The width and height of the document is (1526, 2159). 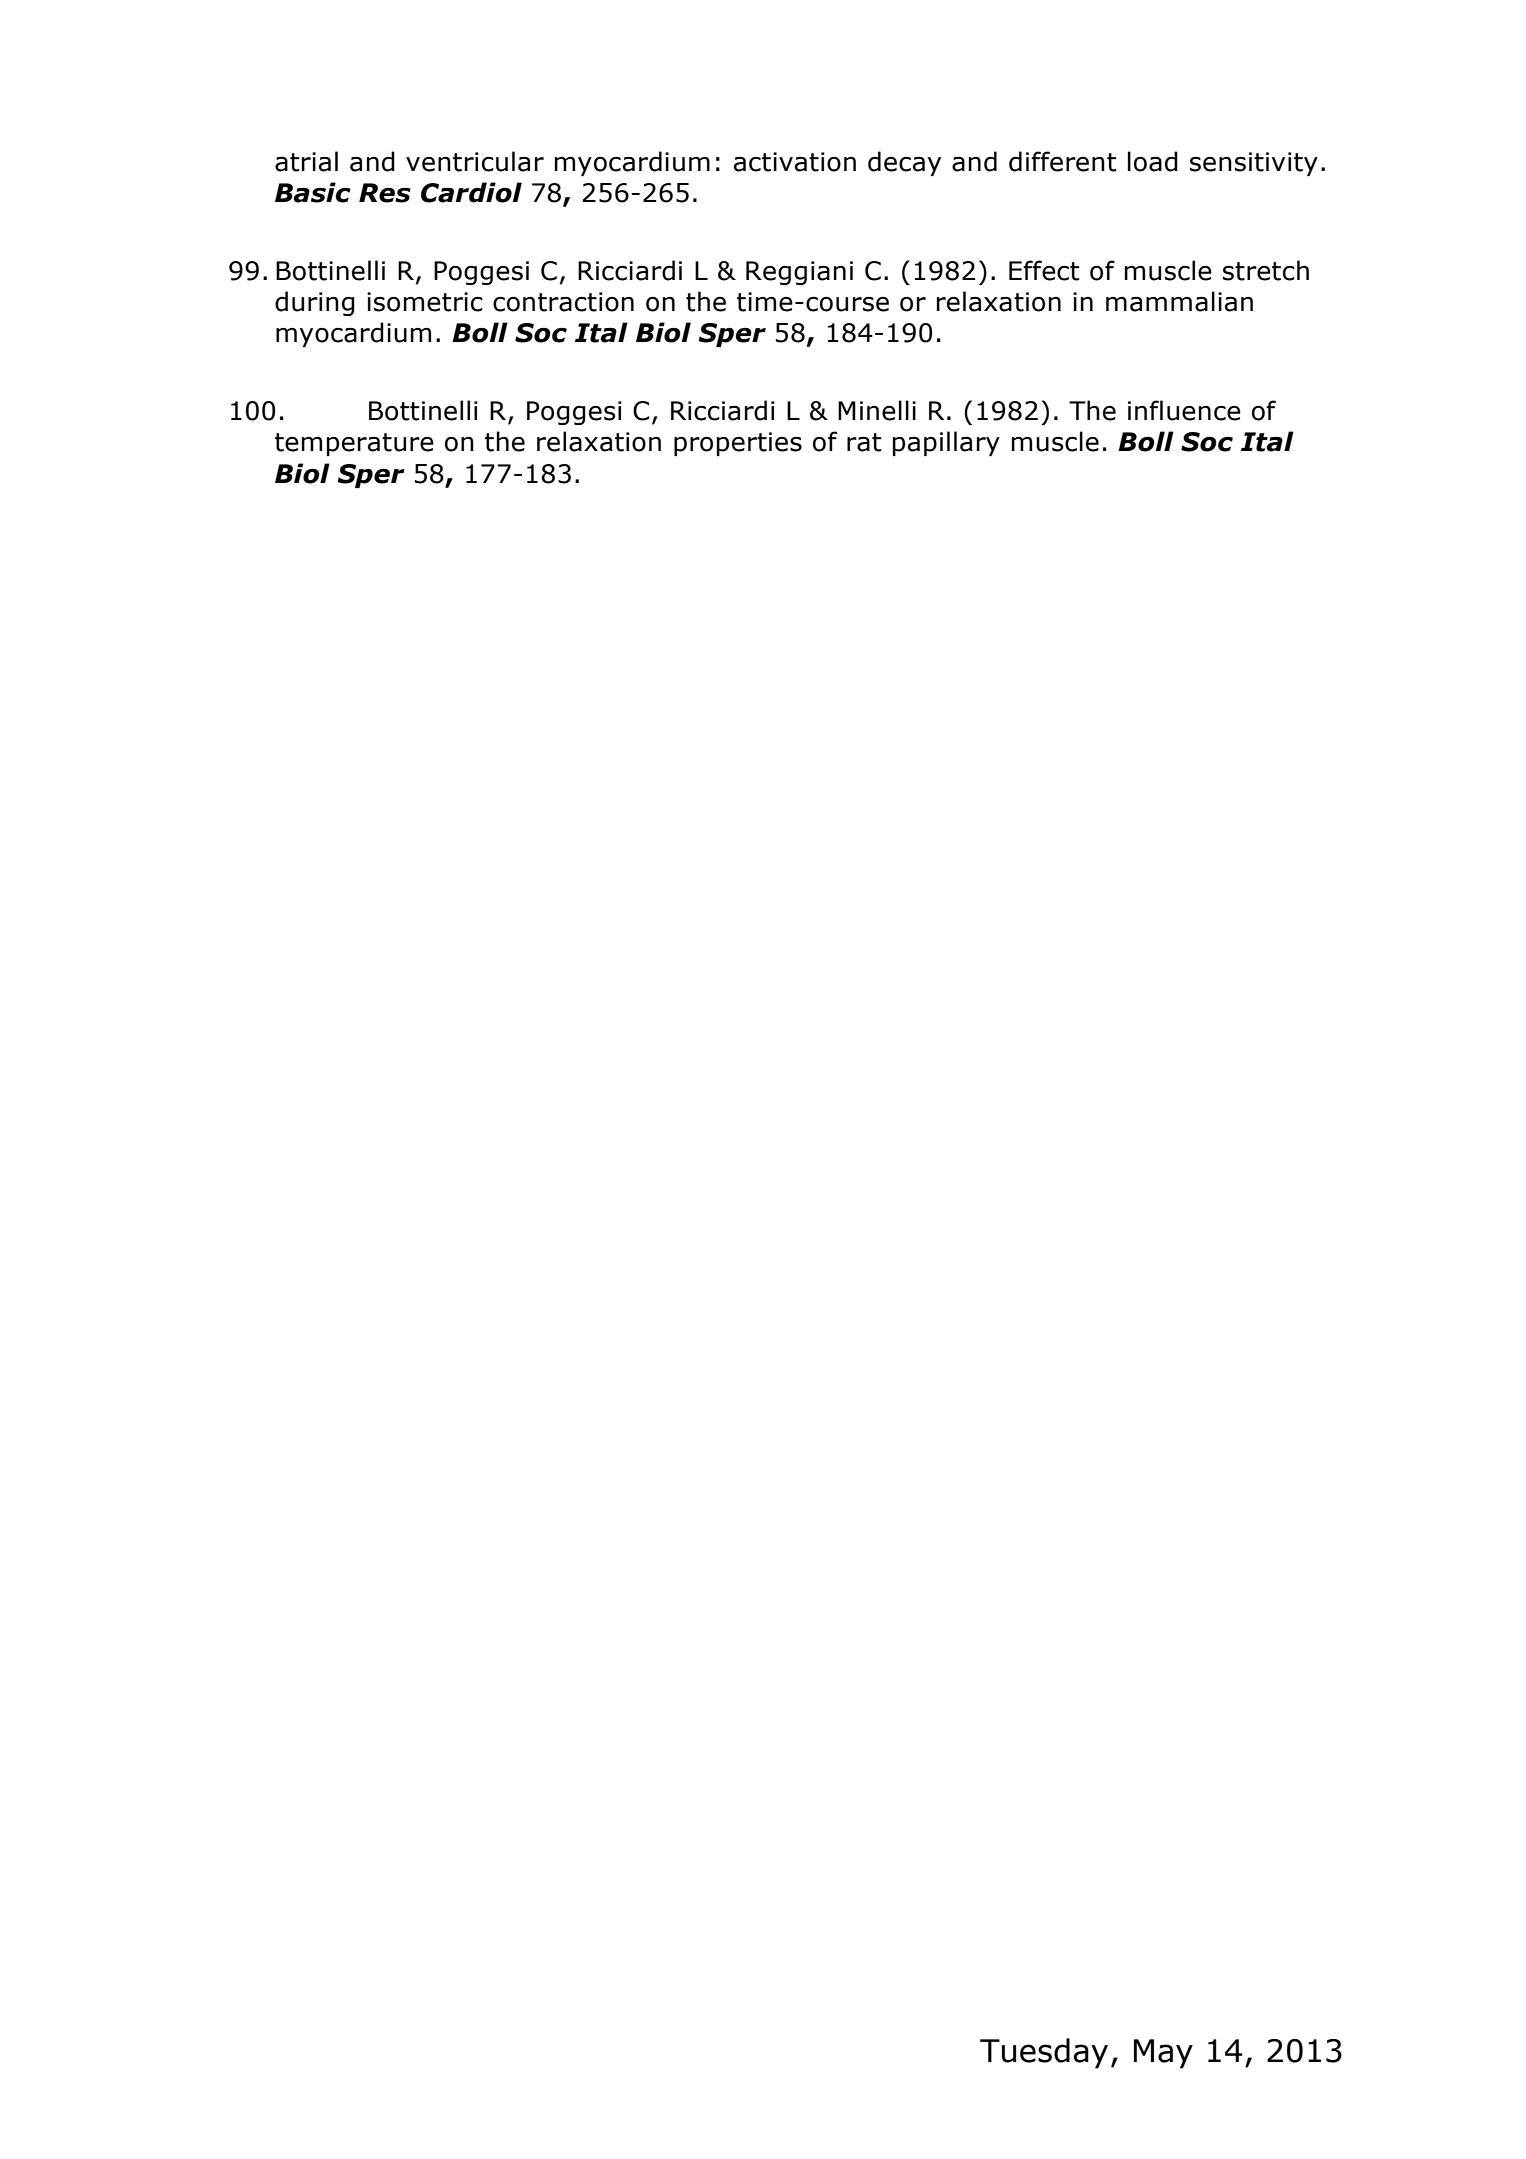 What do you see at coordinates (315, 303) in the document?
I see `during` at bounding box center [315, 303].
